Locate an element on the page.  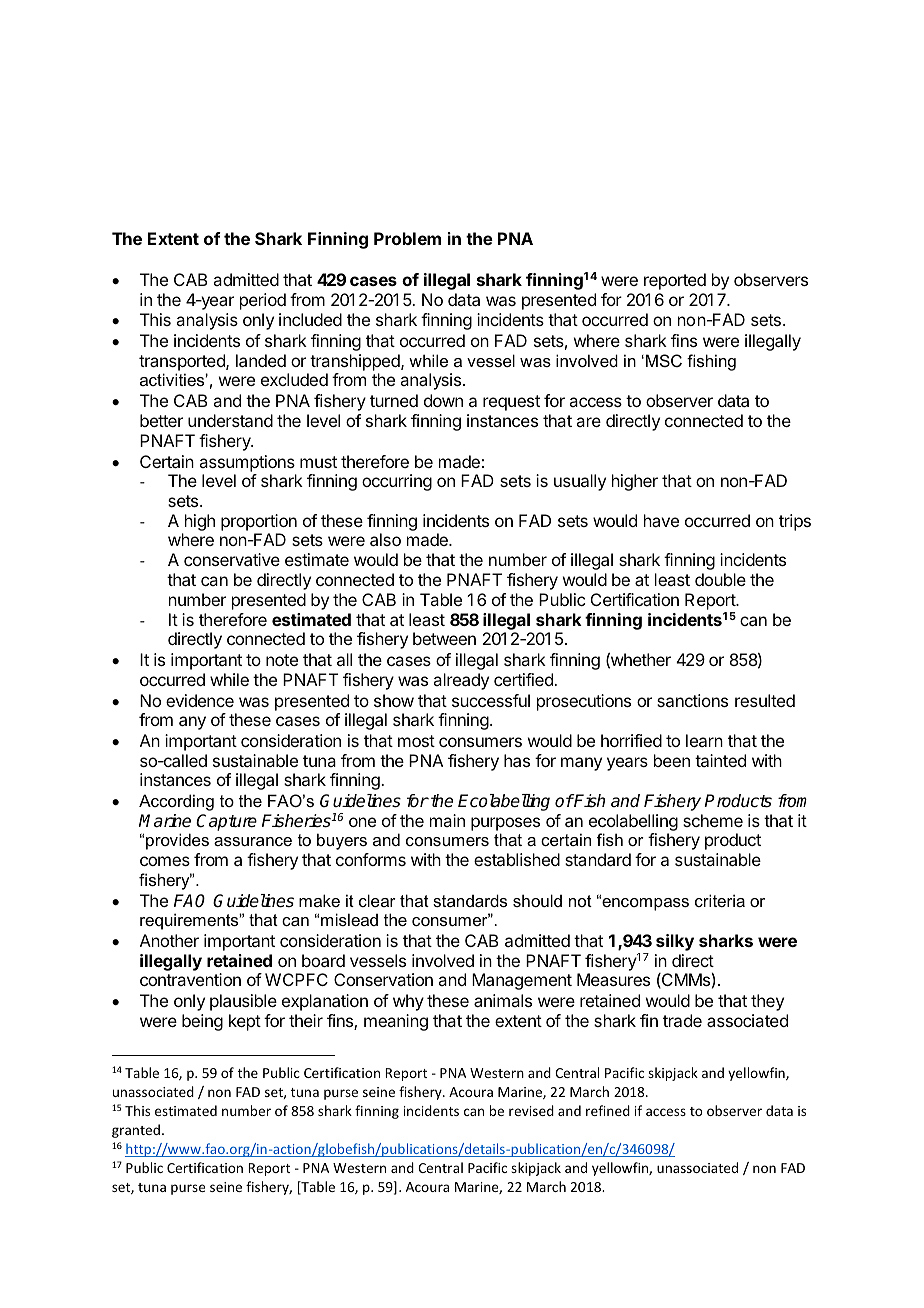
conservative is located at coordinates (232, 559).
